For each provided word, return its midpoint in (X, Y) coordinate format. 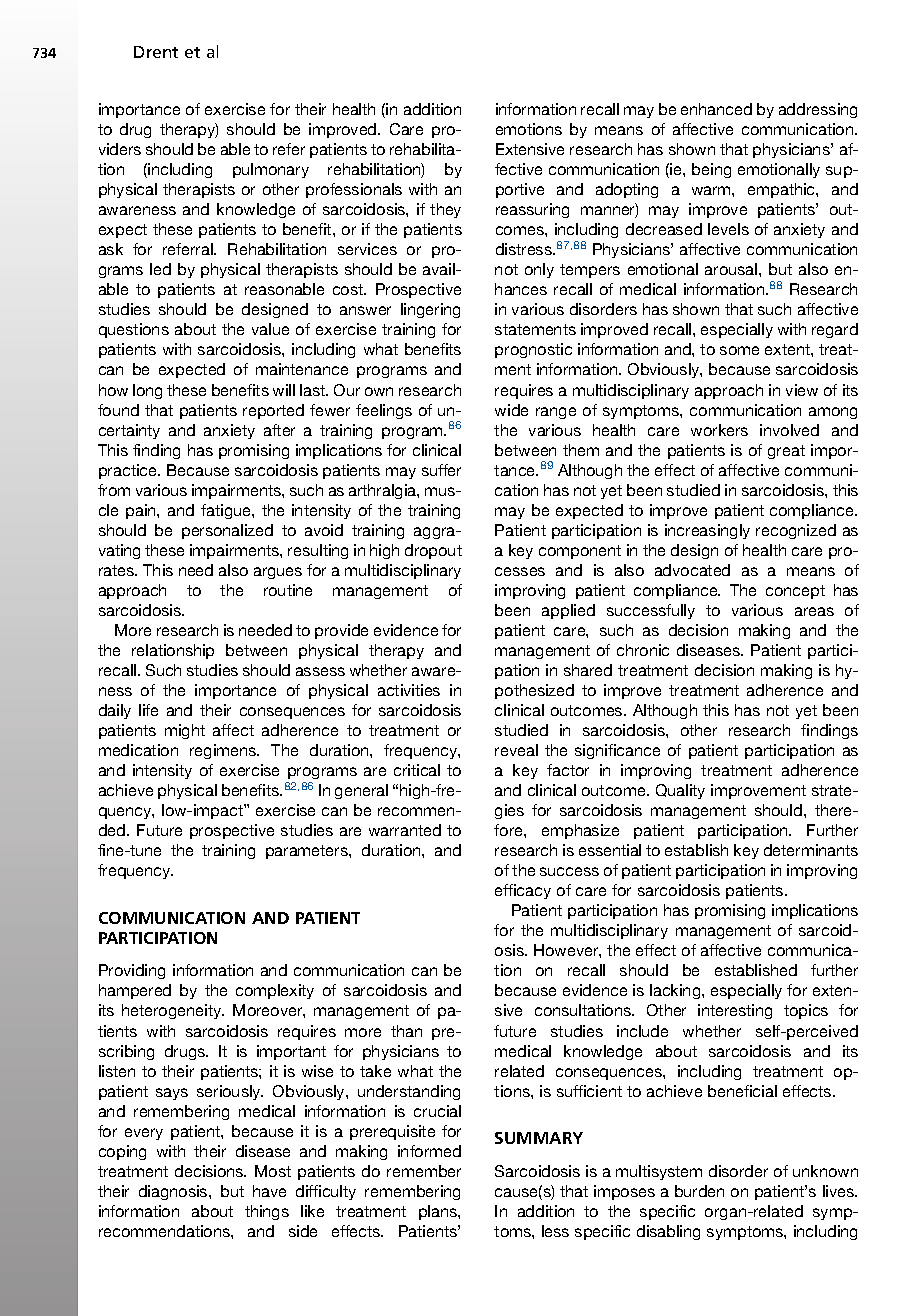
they (445, 210)
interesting (735, 1011)
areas (814, 611)
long (147, 391)
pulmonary (271, 170)
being (711, 170)
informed (429, 1151)
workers (719, 430)
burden (699, 1191)
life (148, 710)
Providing (132, 971)
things (267, 1212)
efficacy (523, 891)
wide (511, 410)
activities (409, 690)
